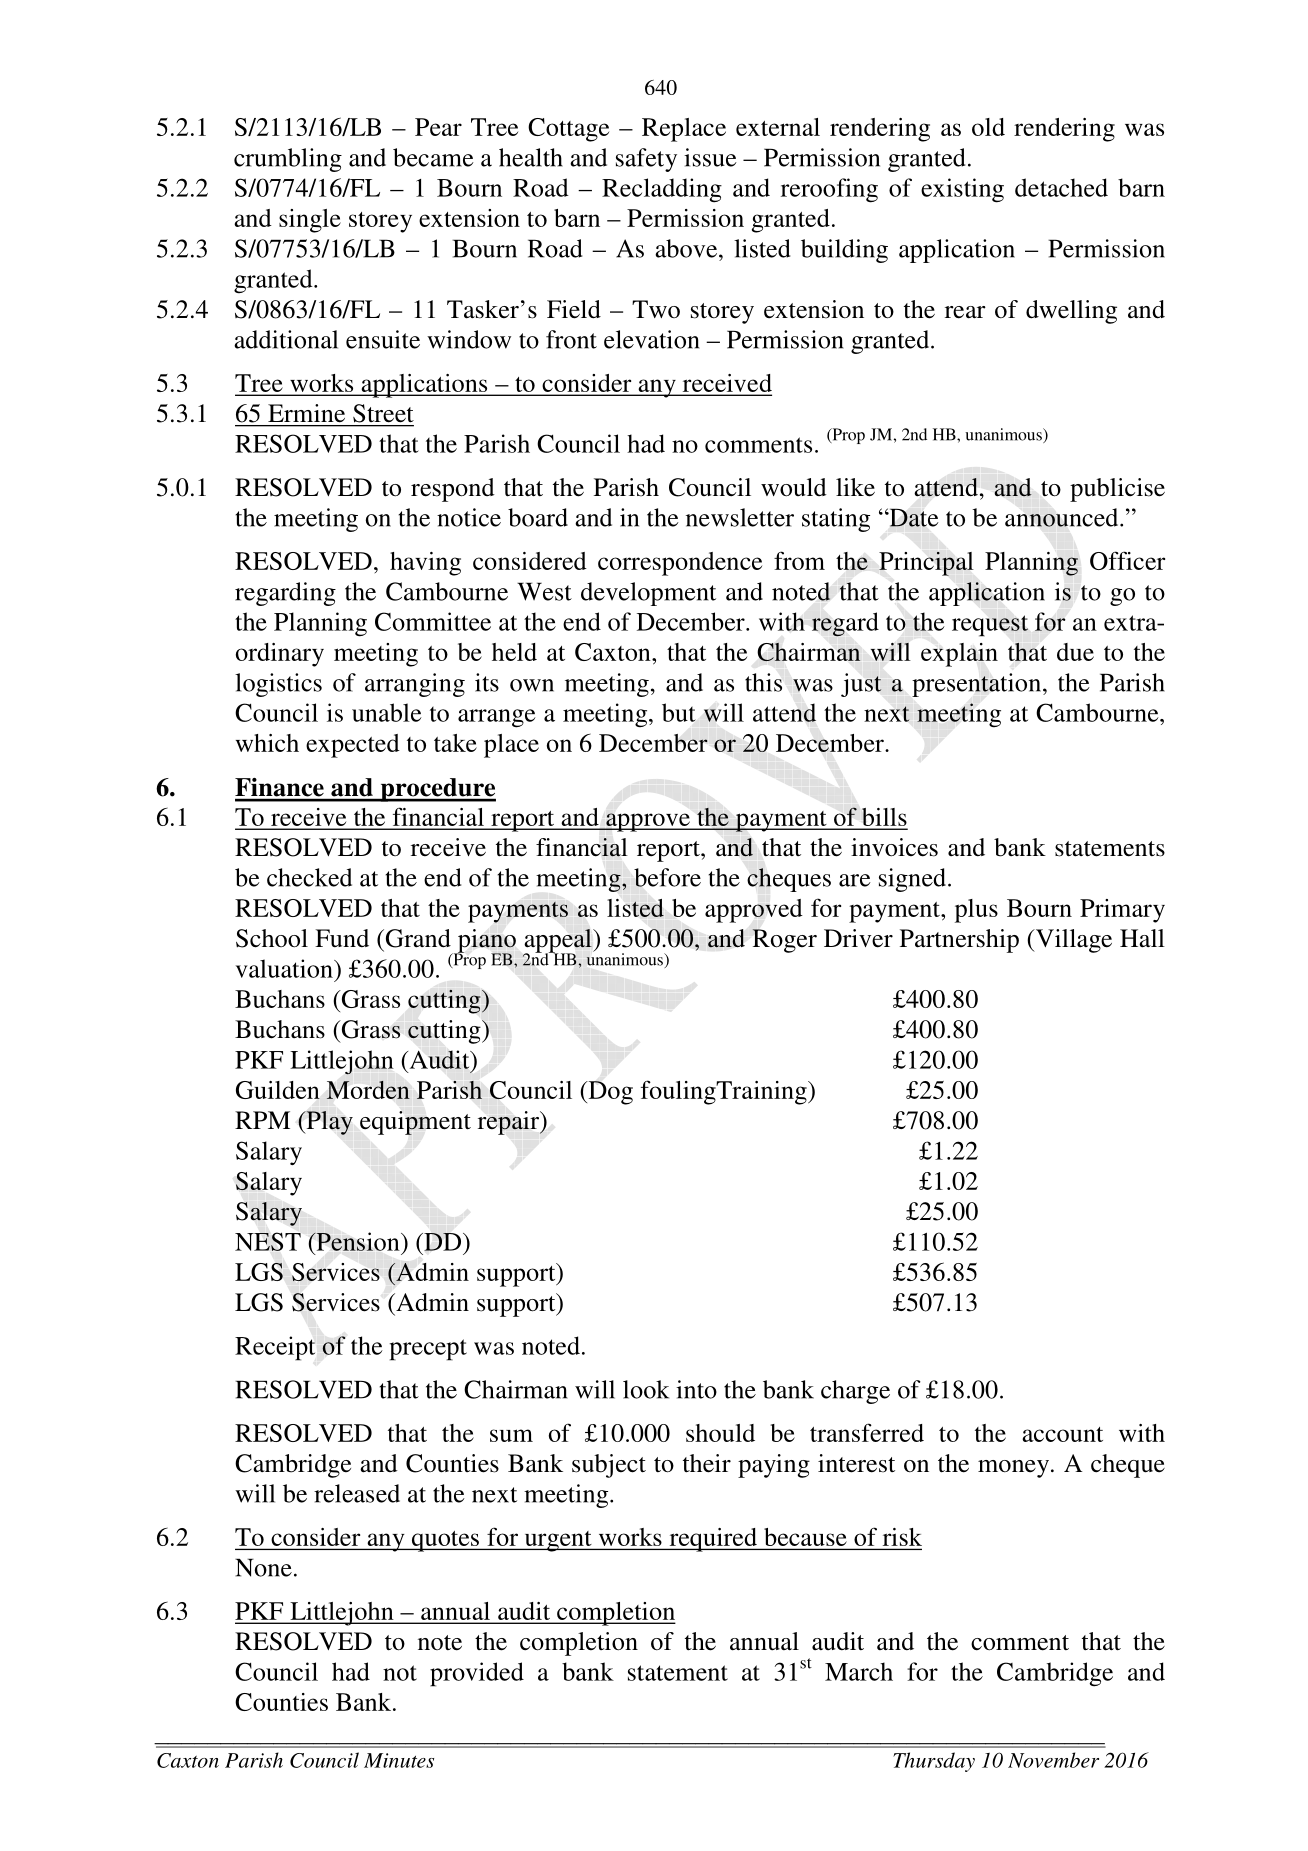  I want to click on issue, so click(710, 157).
